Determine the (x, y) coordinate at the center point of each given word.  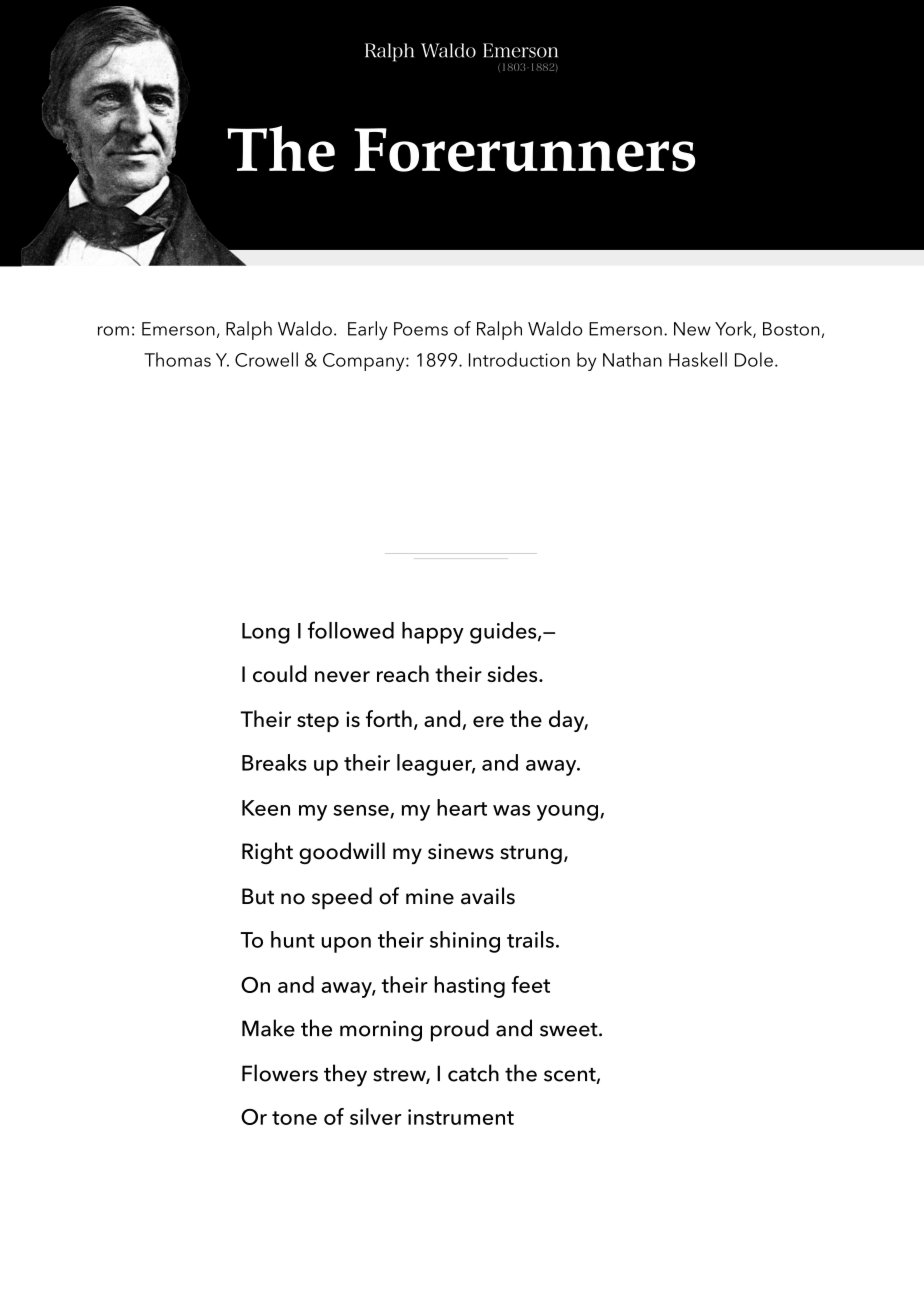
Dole (754, 359)
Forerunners (524, 150)
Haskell (698, 359)
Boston (791, 329)
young (567, 813)
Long (266, 633)
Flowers (280, 1073)
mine (430, 896)
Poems (421, 329)
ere (488, 721)
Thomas (177, 359)
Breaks (274, 762)
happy (433, 633)
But (258, 896)
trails (530, 939)
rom (113, 331)
